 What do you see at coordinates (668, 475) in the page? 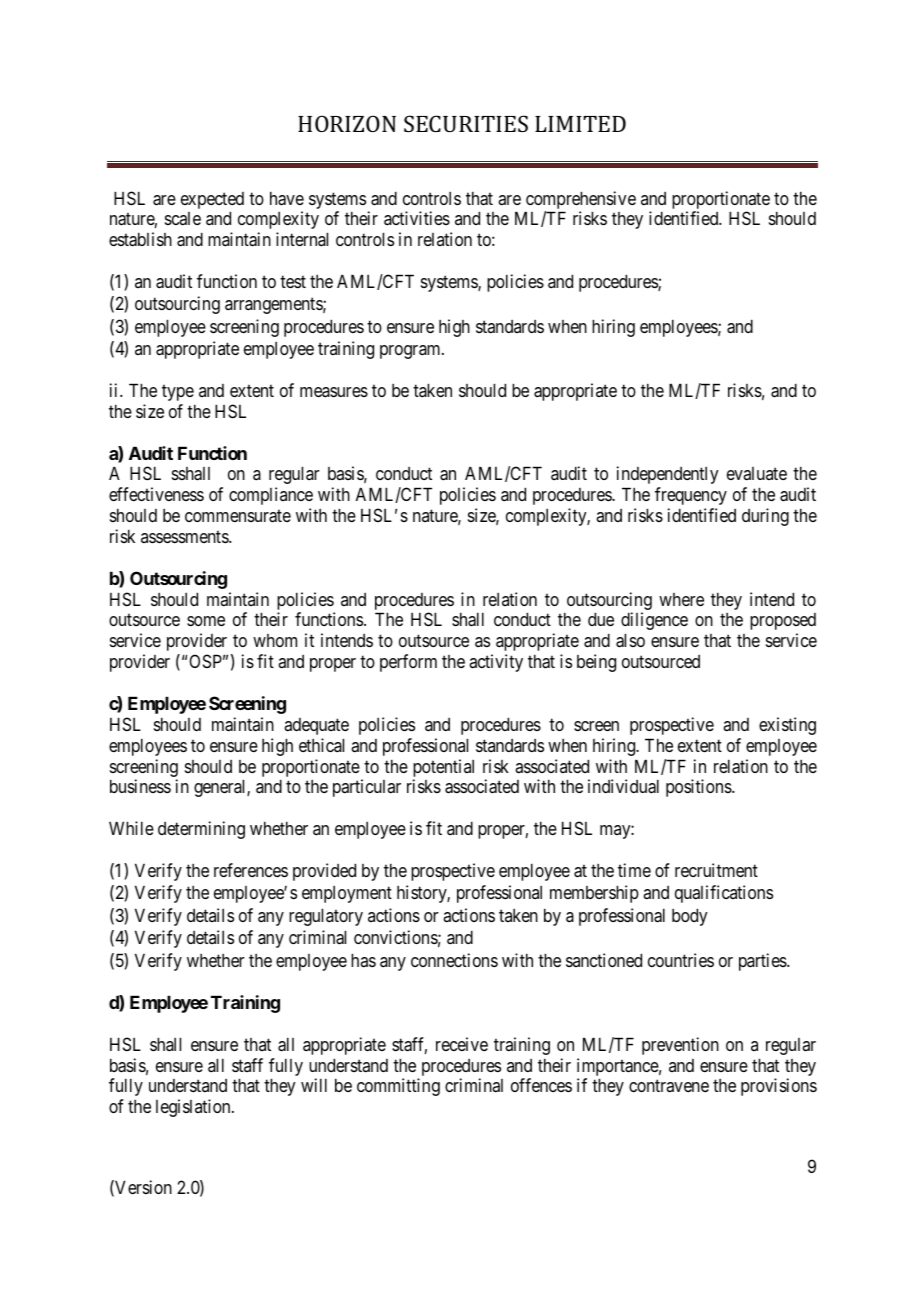
I see `independently` at bounding box center [668, 475].
